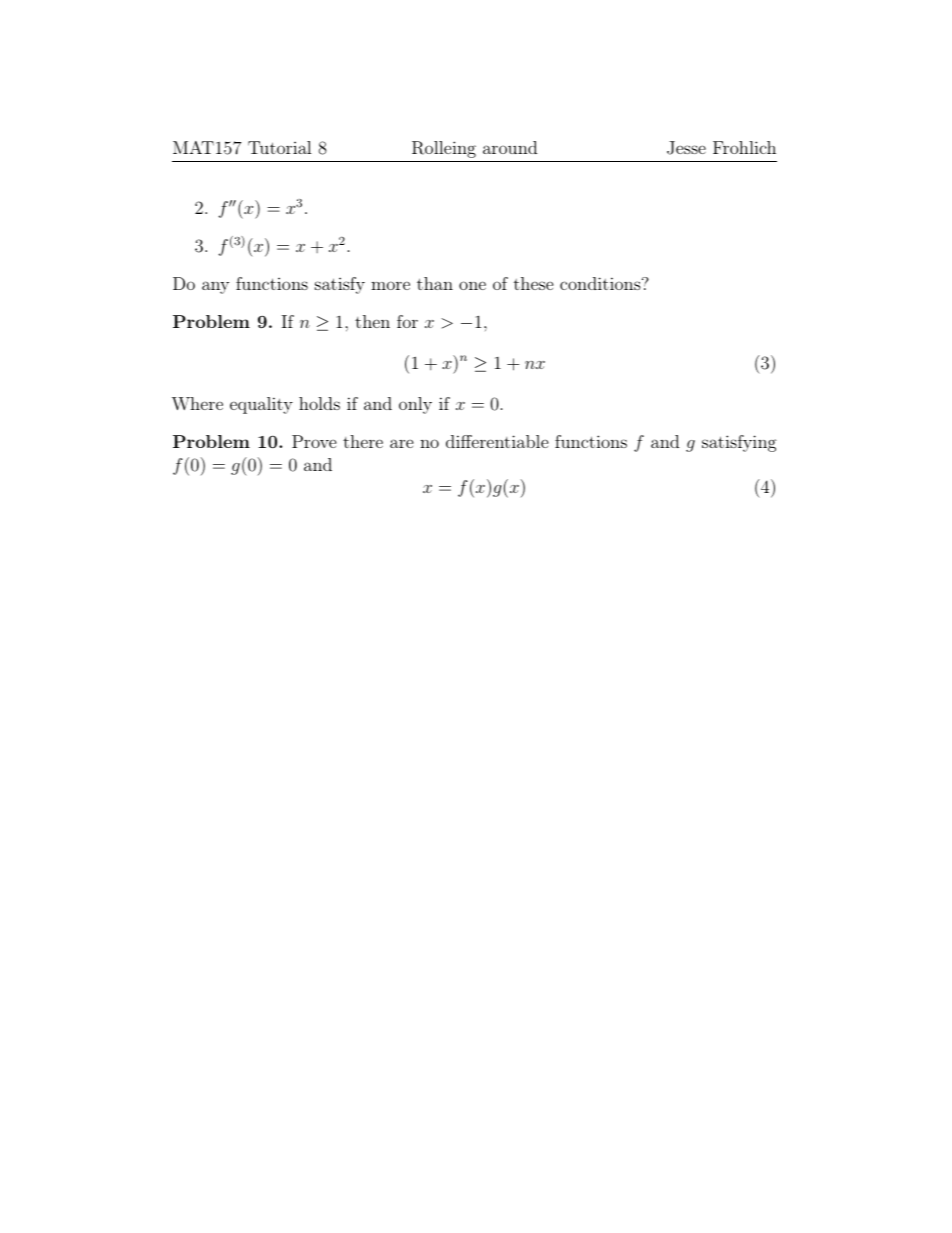  What do you see at coordinates (686, 148) in the screenshot?
I see `Jesse` at bounding box center [686, 148].
